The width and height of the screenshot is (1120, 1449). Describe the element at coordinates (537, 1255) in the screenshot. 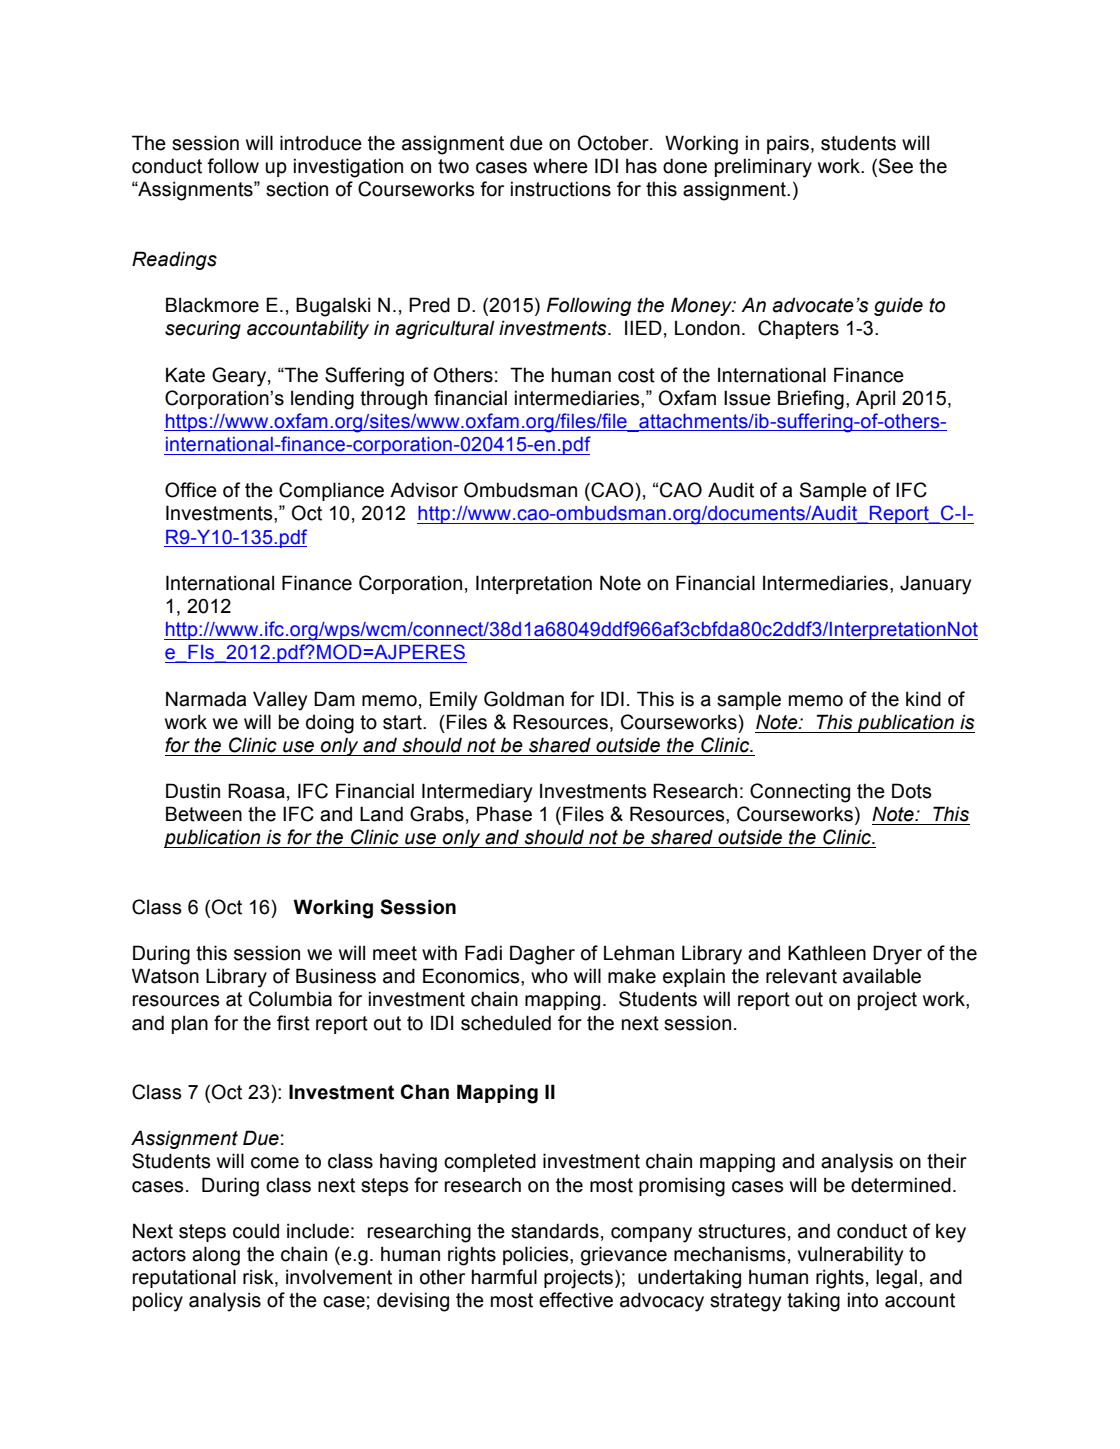

I see `policies` at that location.
